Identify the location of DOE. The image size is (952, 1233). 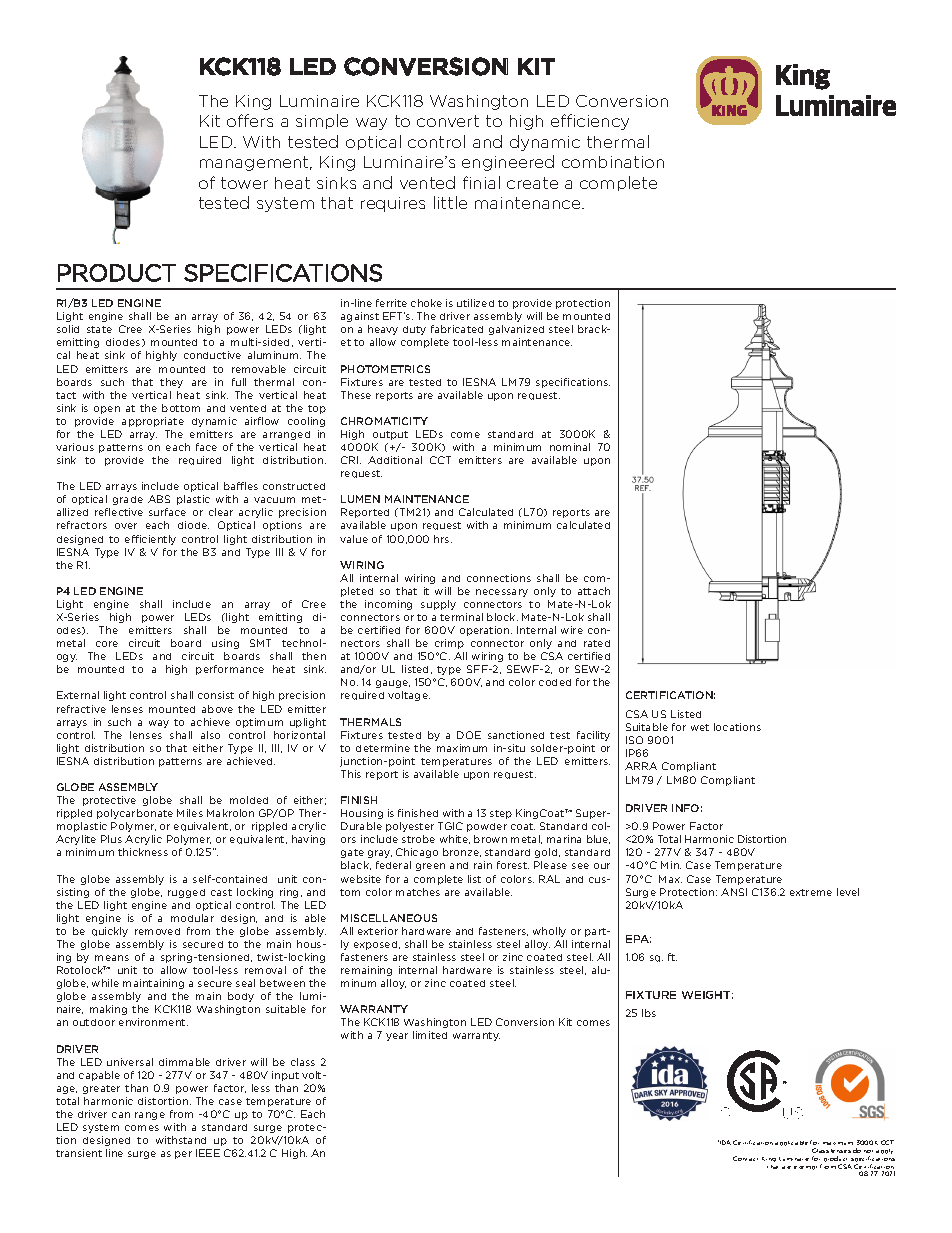
(469, 735).
